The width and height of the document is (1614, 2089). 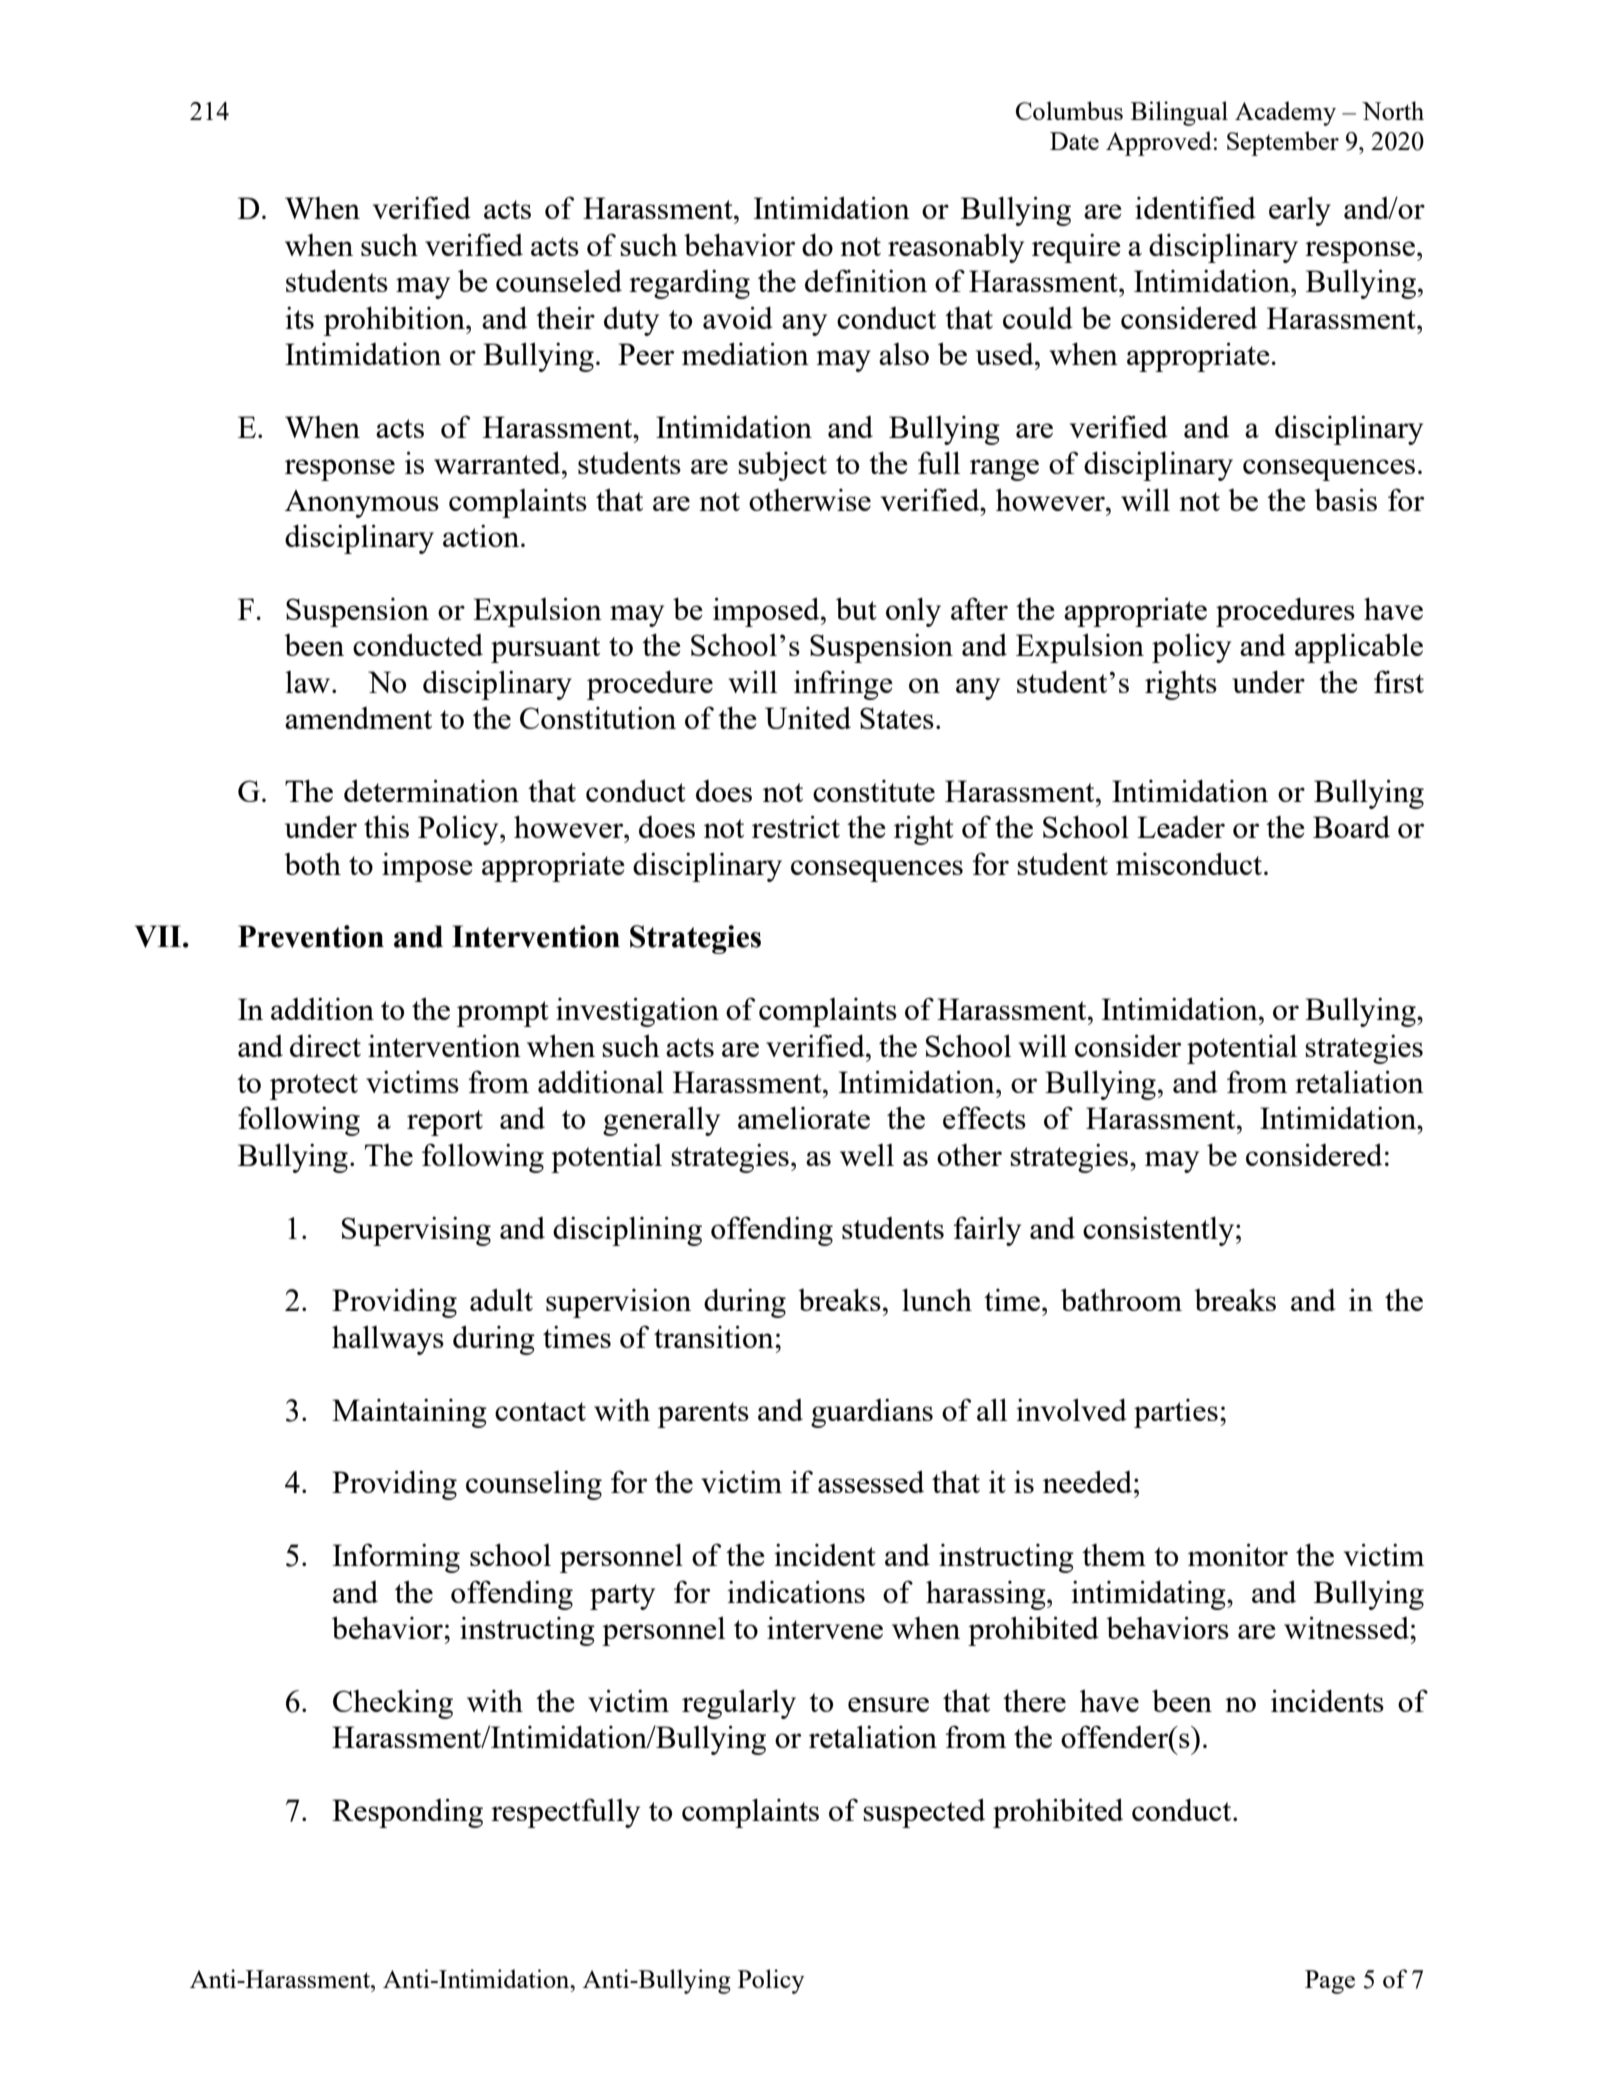 What do you see at coordinates (1330, 1982) in the document?
I see `Page` at bounding box center [1330, 1982].
